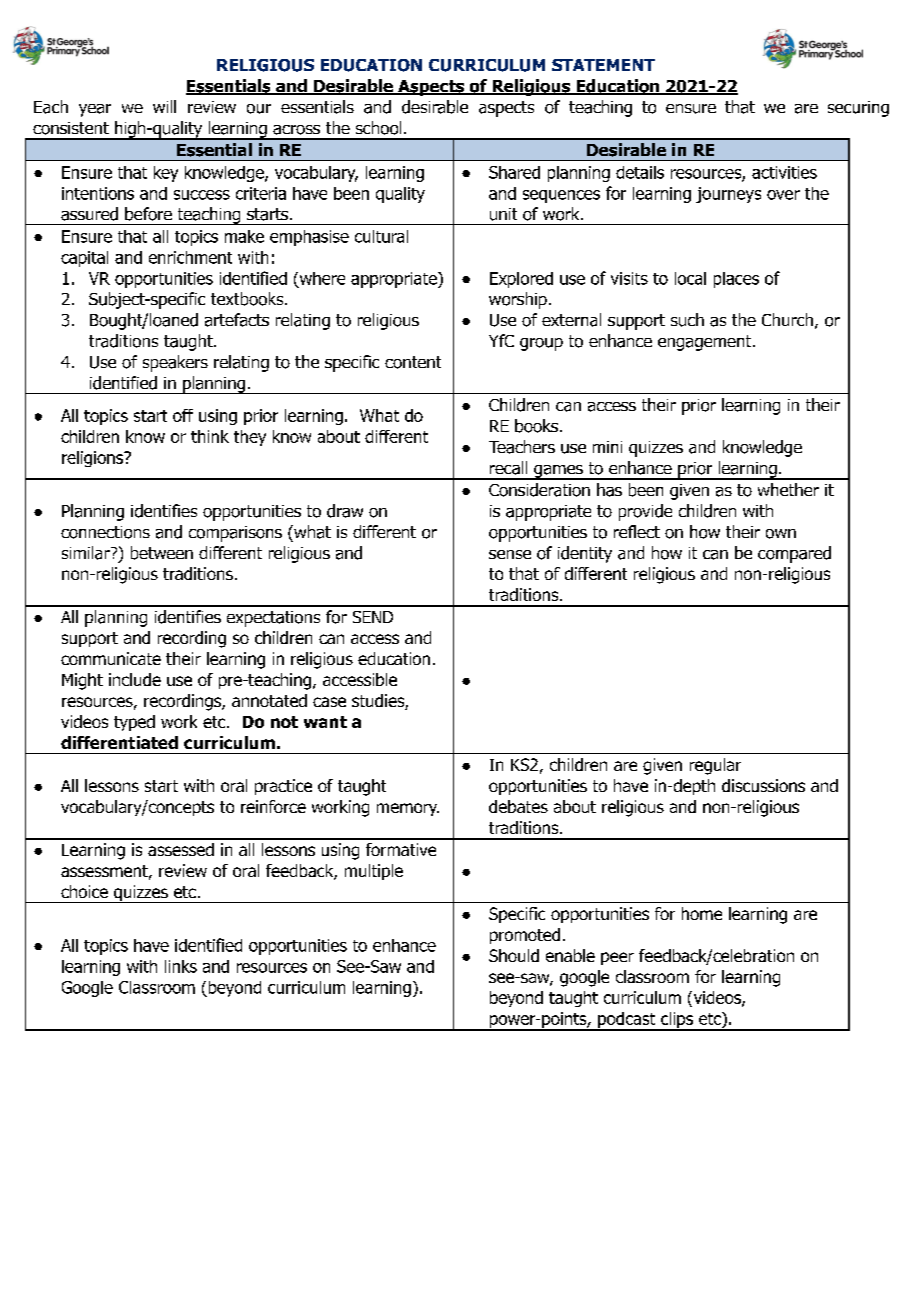 This screenshot has width=924, height=1307. Describe the element at coordinates (181, 966) in the screenshot. I see `links` at that location.
